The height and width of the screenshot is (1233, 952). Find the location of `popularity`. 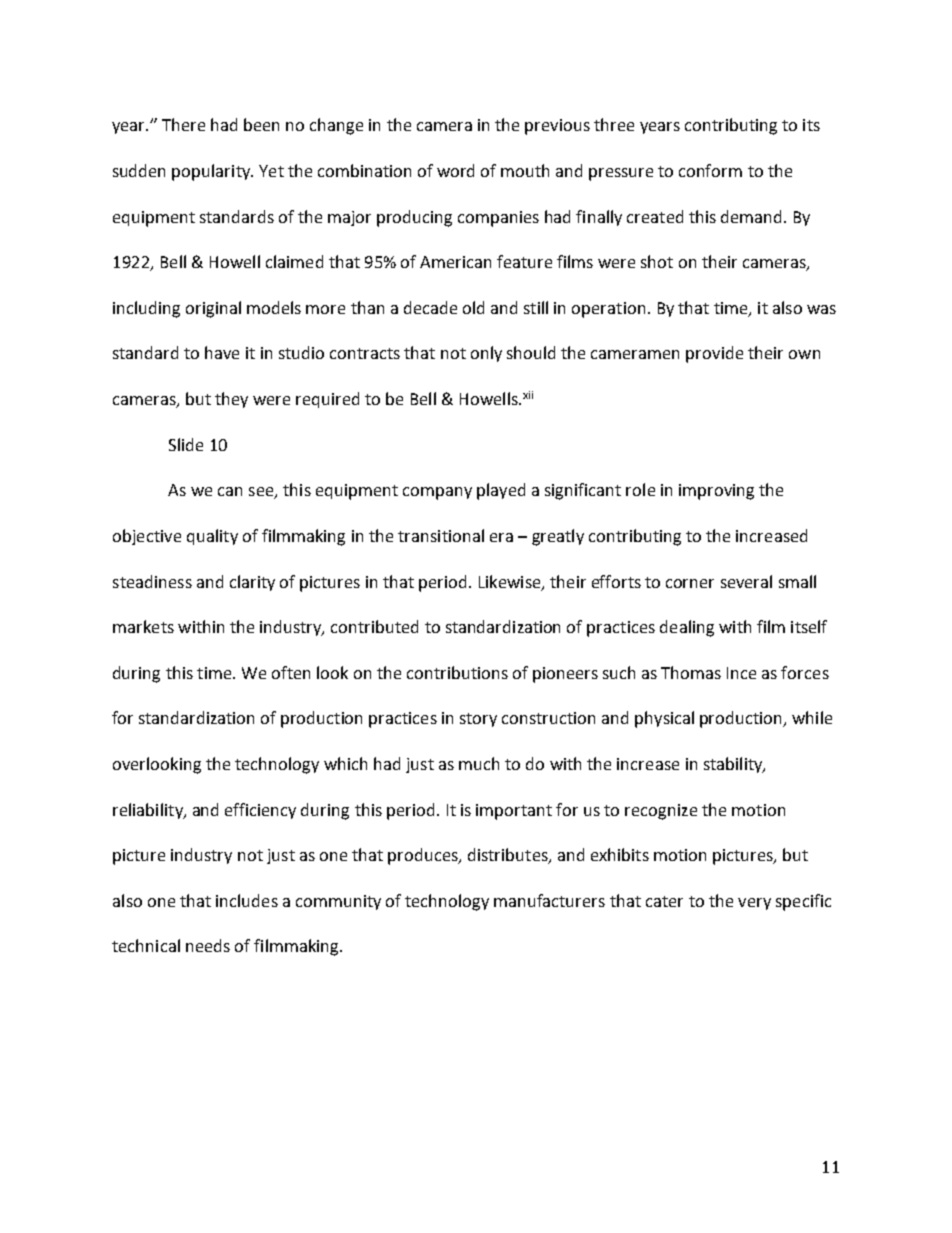

popularity is located at coordinates (212, 172).
